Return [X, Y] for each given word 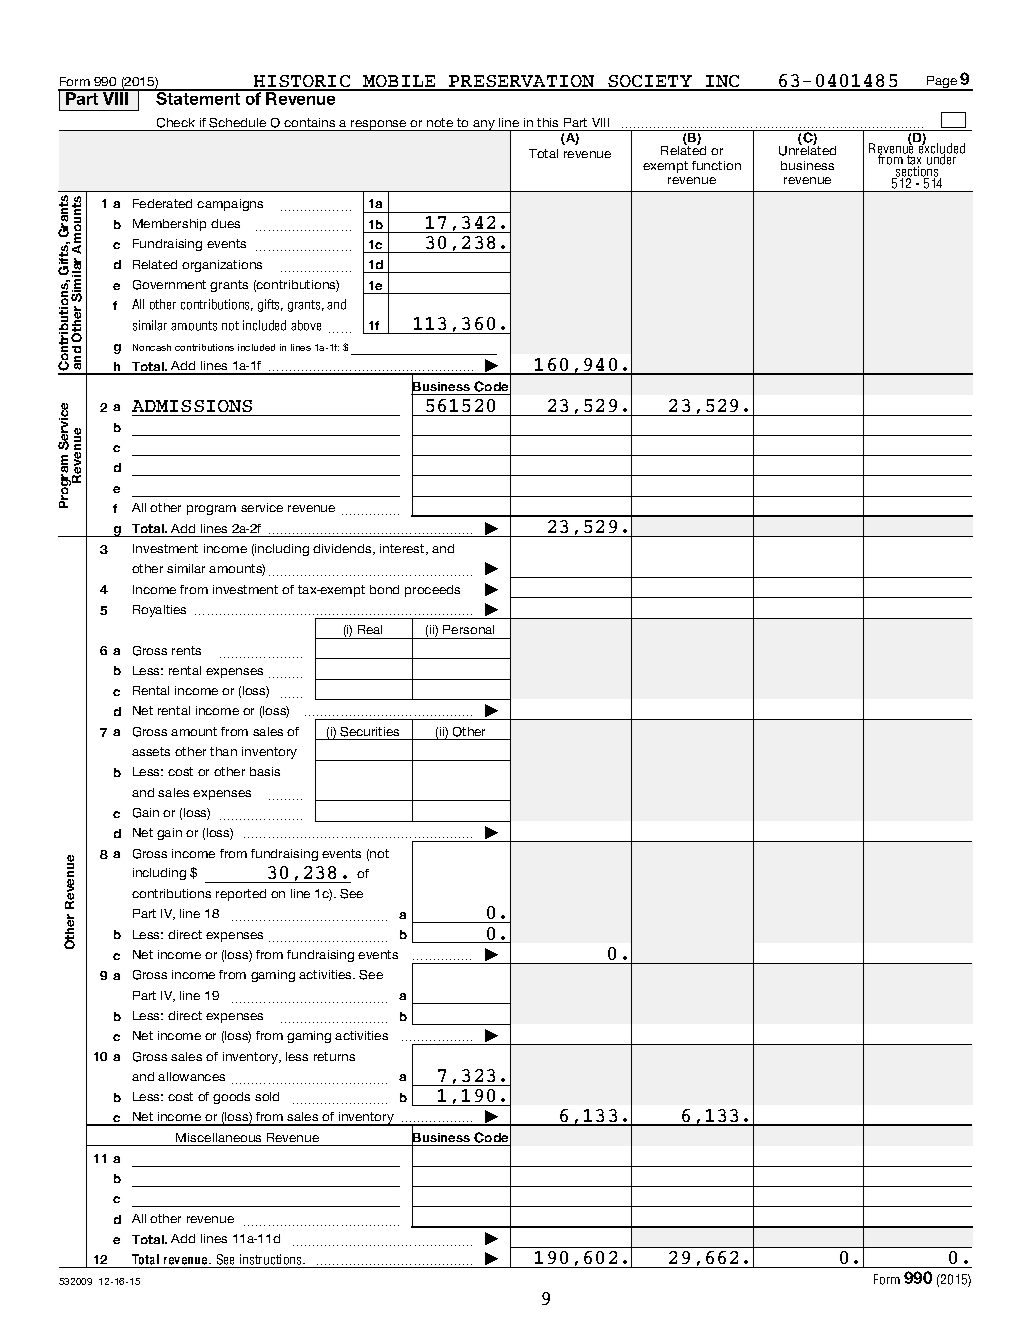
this [547, 122]
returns [334, 1056]
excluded [941, 149]
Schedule [237, 123]
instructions [272, 1259]
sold [267, 1096]
